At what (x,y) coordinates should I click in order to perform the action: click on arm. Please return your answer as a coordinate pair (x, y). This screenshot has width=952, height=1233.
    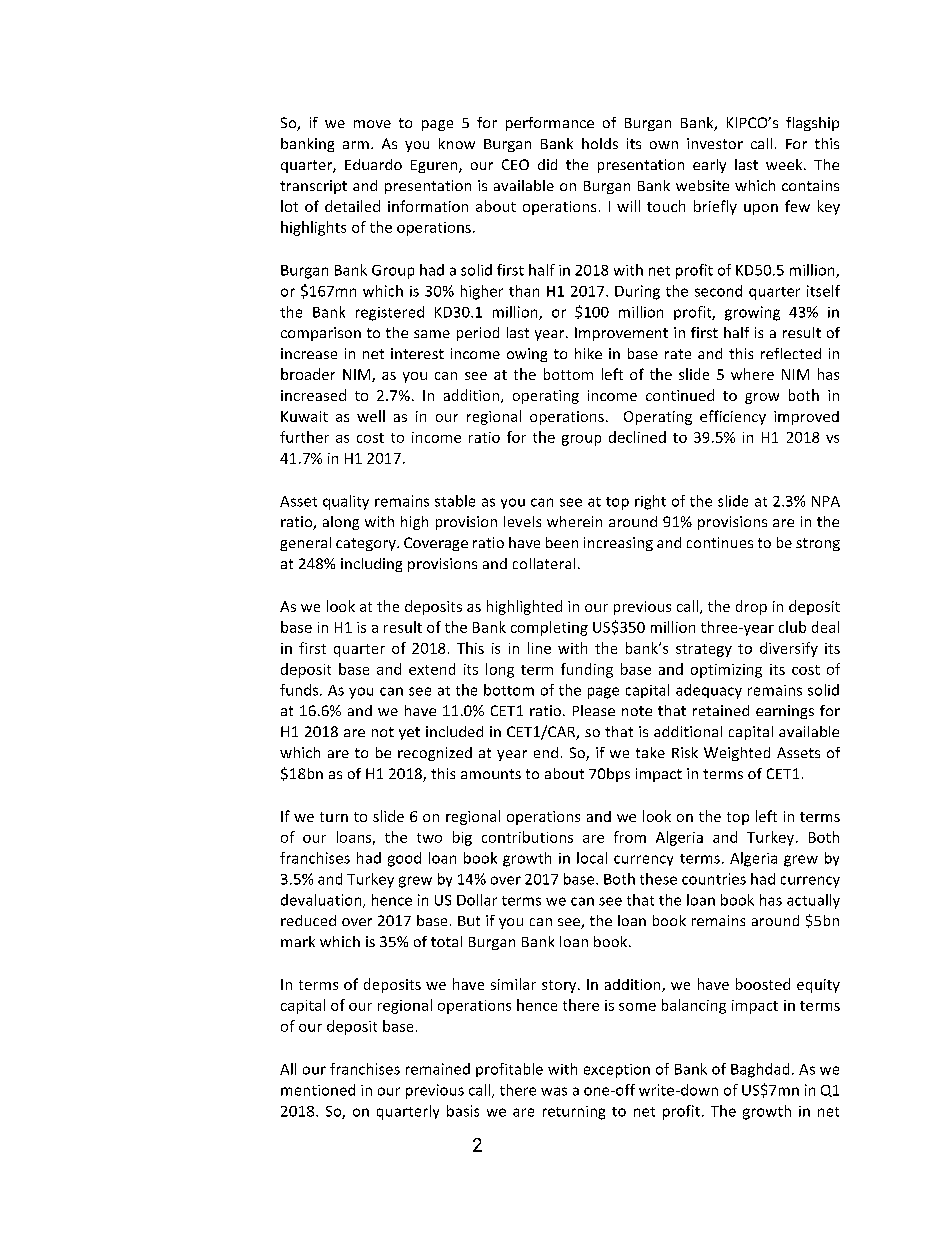
    Looking at the image, I should click on (356, 145).
